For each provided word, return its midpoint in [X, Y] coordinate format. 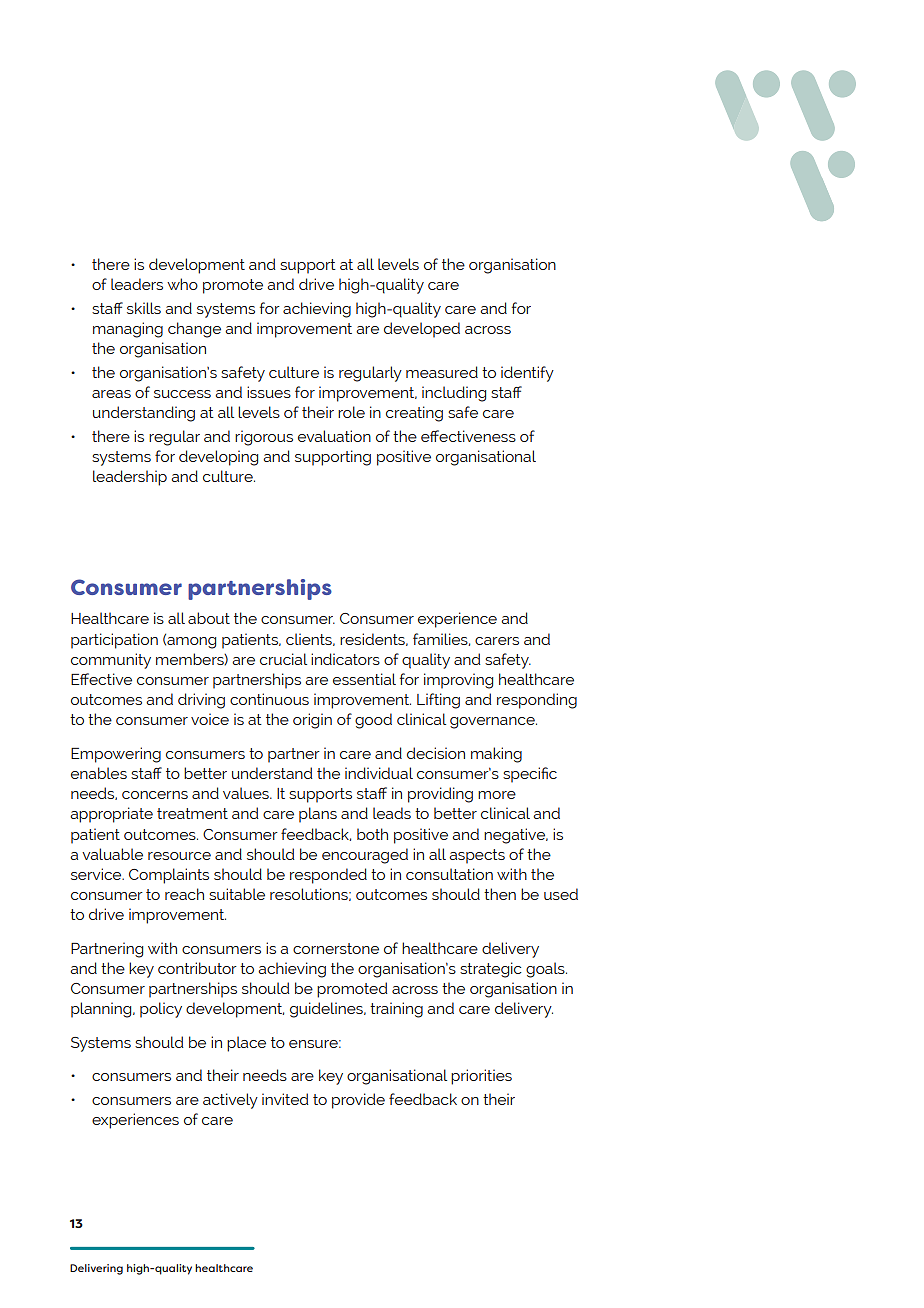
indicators [345, 659]
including [454, 394]
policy [161, 1010]
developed [422, 330]
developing [218, 458]
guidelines [327, 1010]
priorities [481, 1077]
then [500, 894]
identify [527, 374]
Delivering [96, 1269]
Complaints [169, 876]
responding [537, 701]
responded [328, 876]
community [111, 661]
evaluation [334, 436]
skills [144, 308]
